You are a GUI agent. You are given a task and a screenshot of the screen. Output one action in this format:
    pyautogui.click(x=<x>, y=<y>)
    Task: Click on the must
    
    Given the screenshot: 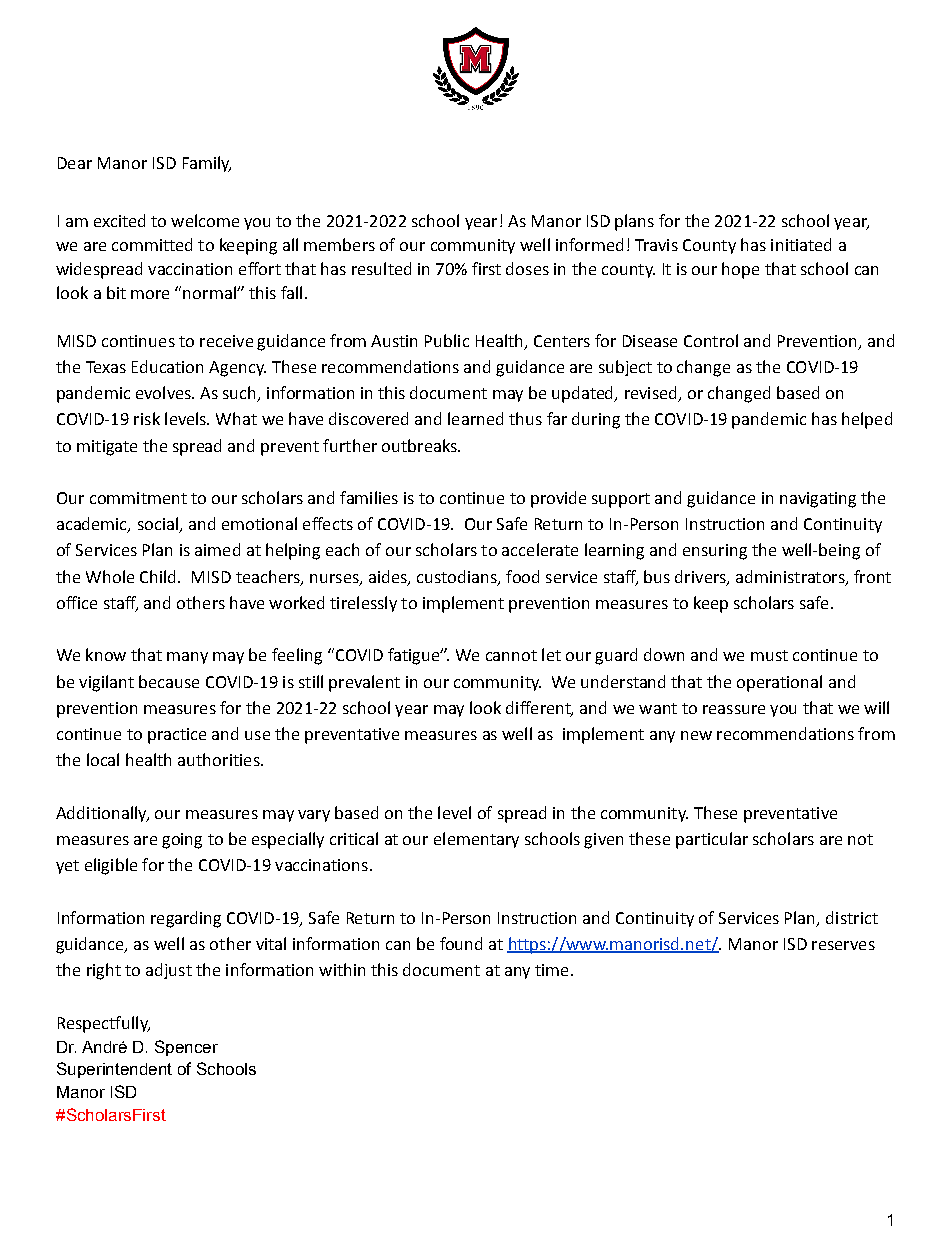 What is the action you would take?
    pyautogui.click(x=769, y=655)
